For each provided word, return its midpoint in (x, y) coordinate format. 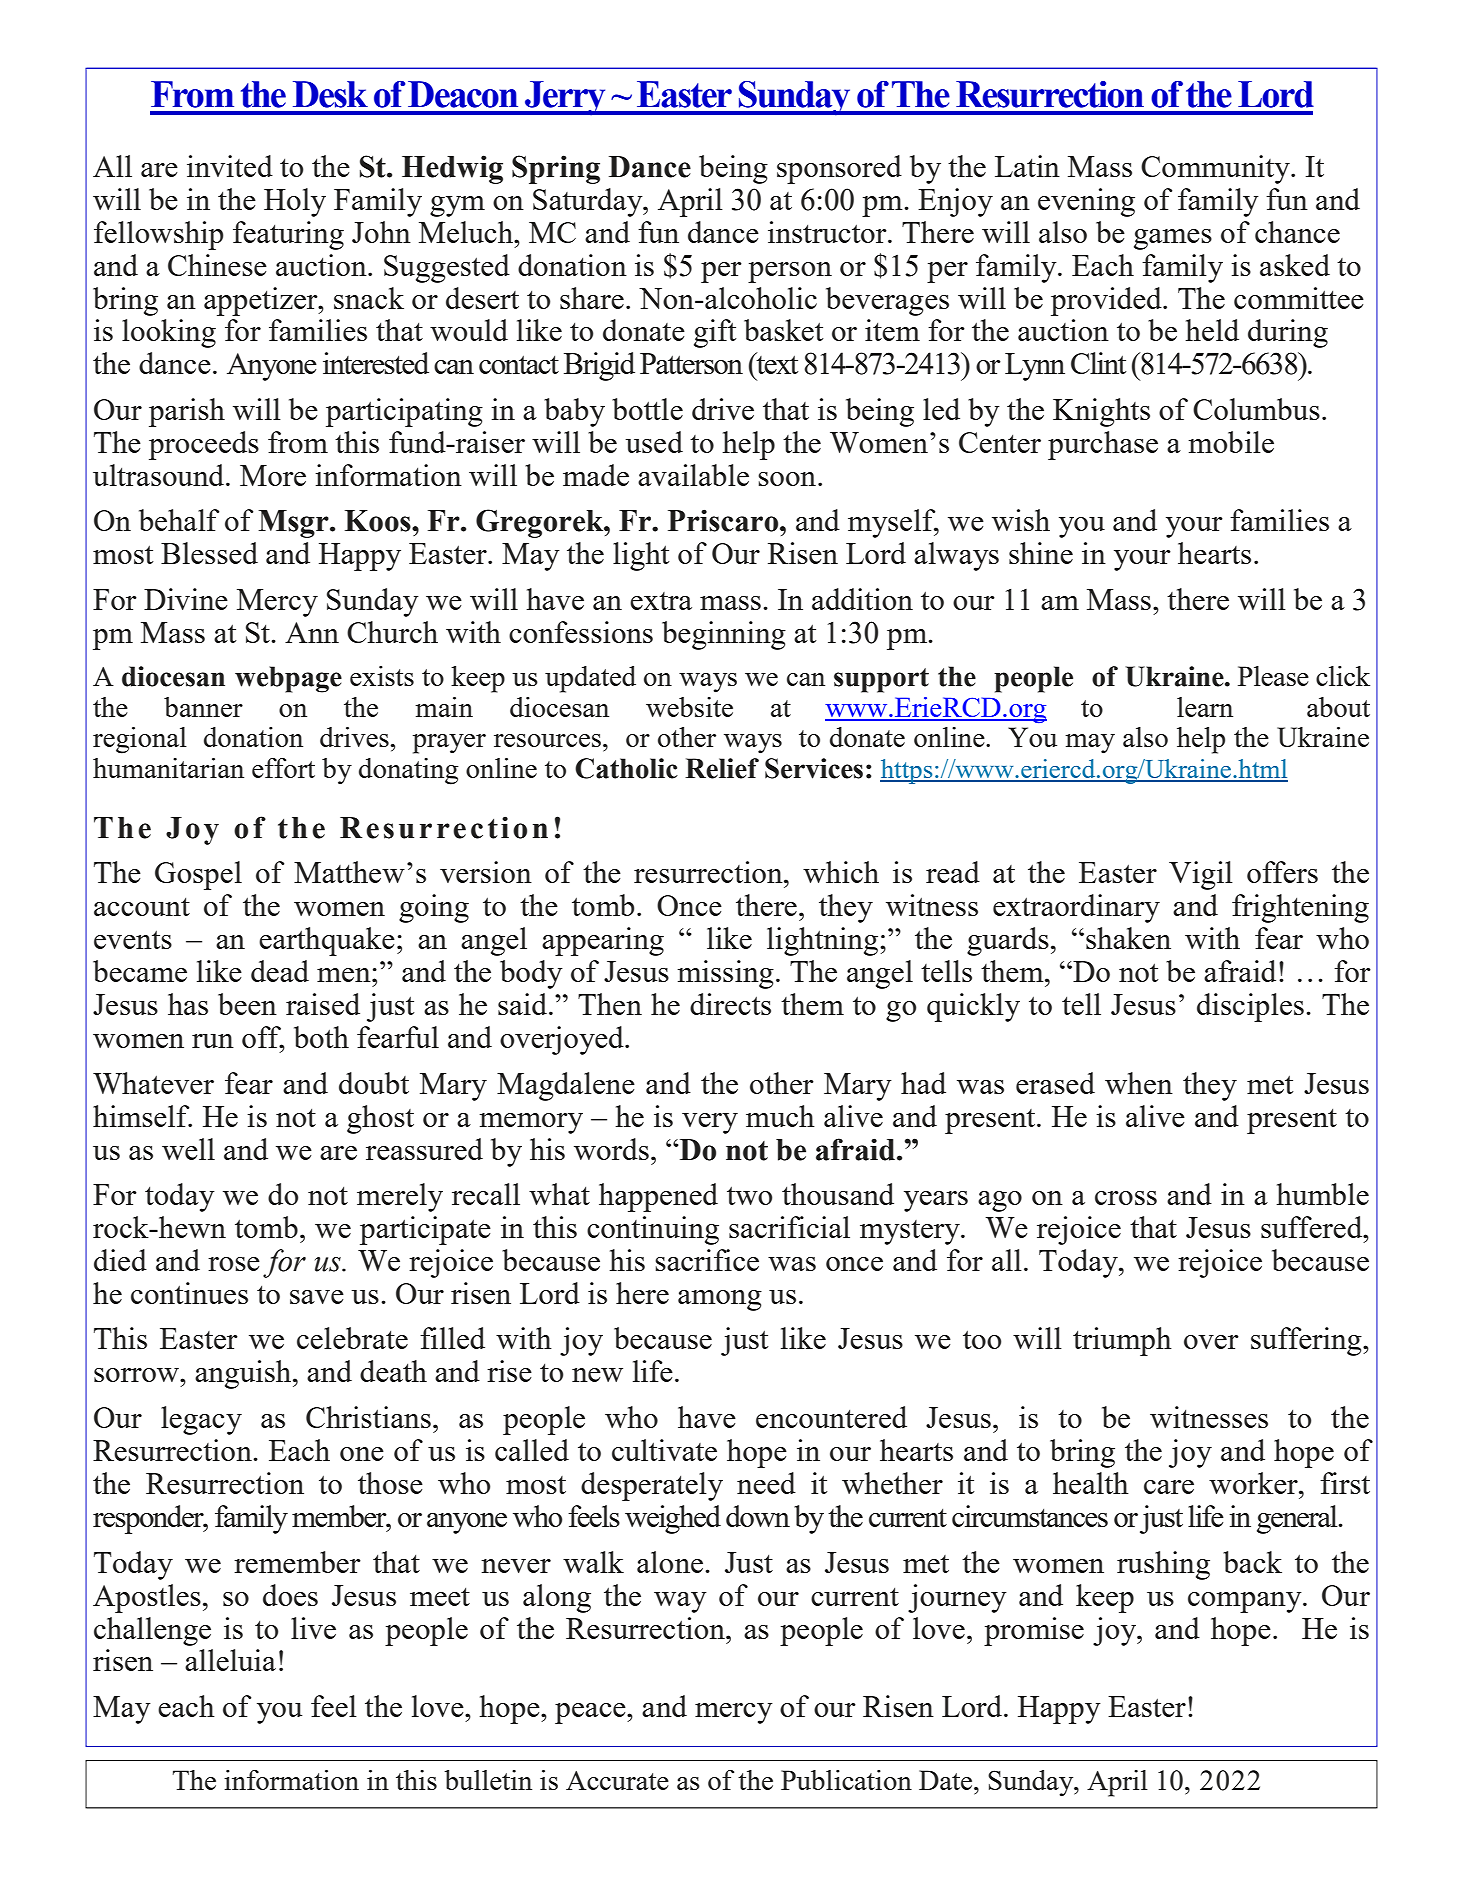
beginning (724, 635)
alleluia (230, 1660)
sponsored (839, 169)
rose (234, 1264)
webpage (288, 679)
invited (230, 166)
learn (1205, 707)
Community (1216, 169)
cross (1126, 1198)
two (749, 1195)
